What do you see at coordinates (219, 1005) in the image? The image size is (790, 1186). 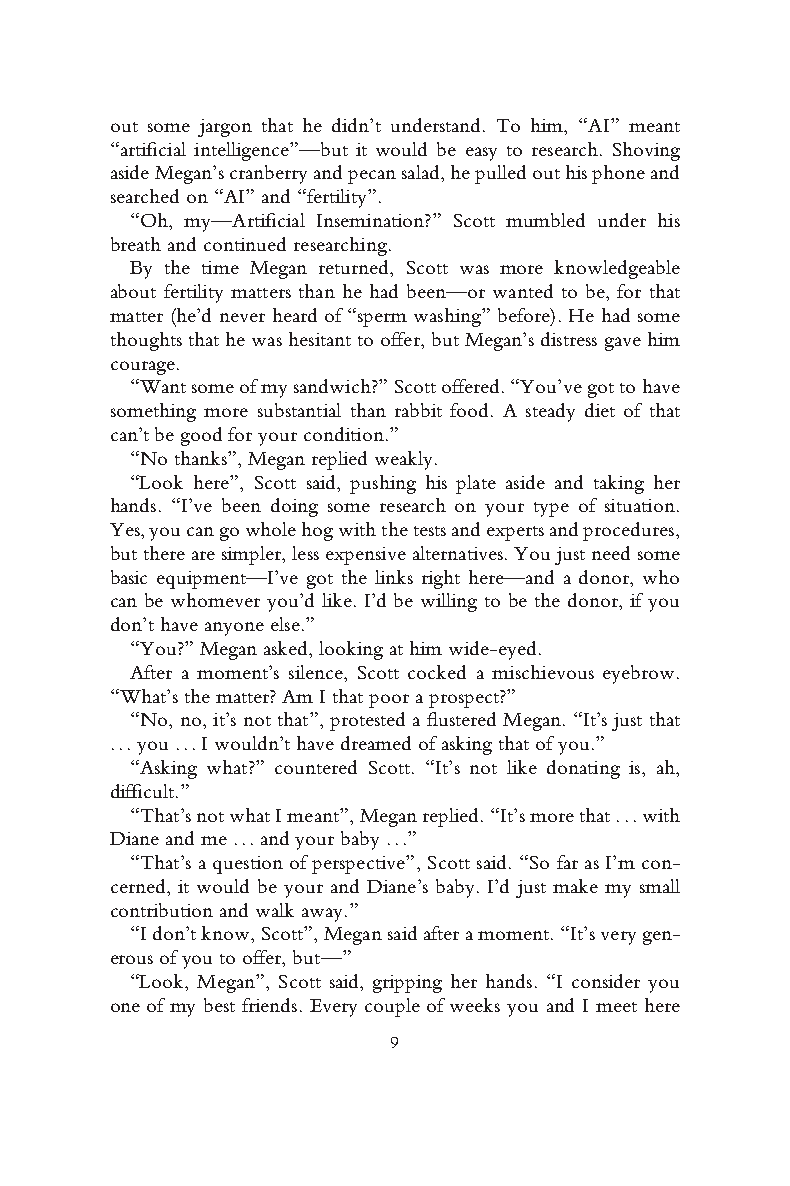 I see `best` at bounding box center [219, 1005].
